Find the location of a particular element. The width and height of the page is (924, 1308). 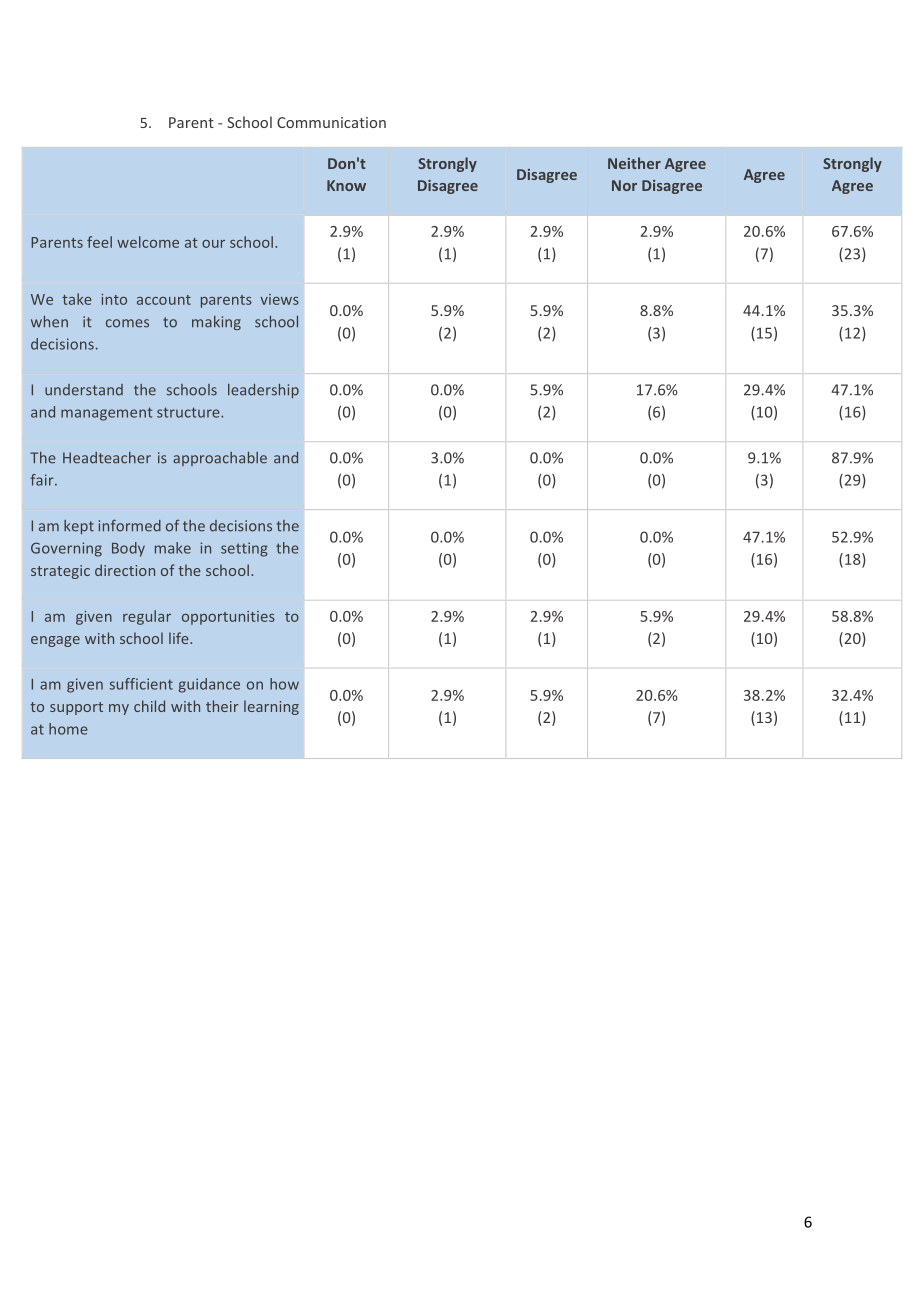

Communication is located at coordinates (331, 122).
